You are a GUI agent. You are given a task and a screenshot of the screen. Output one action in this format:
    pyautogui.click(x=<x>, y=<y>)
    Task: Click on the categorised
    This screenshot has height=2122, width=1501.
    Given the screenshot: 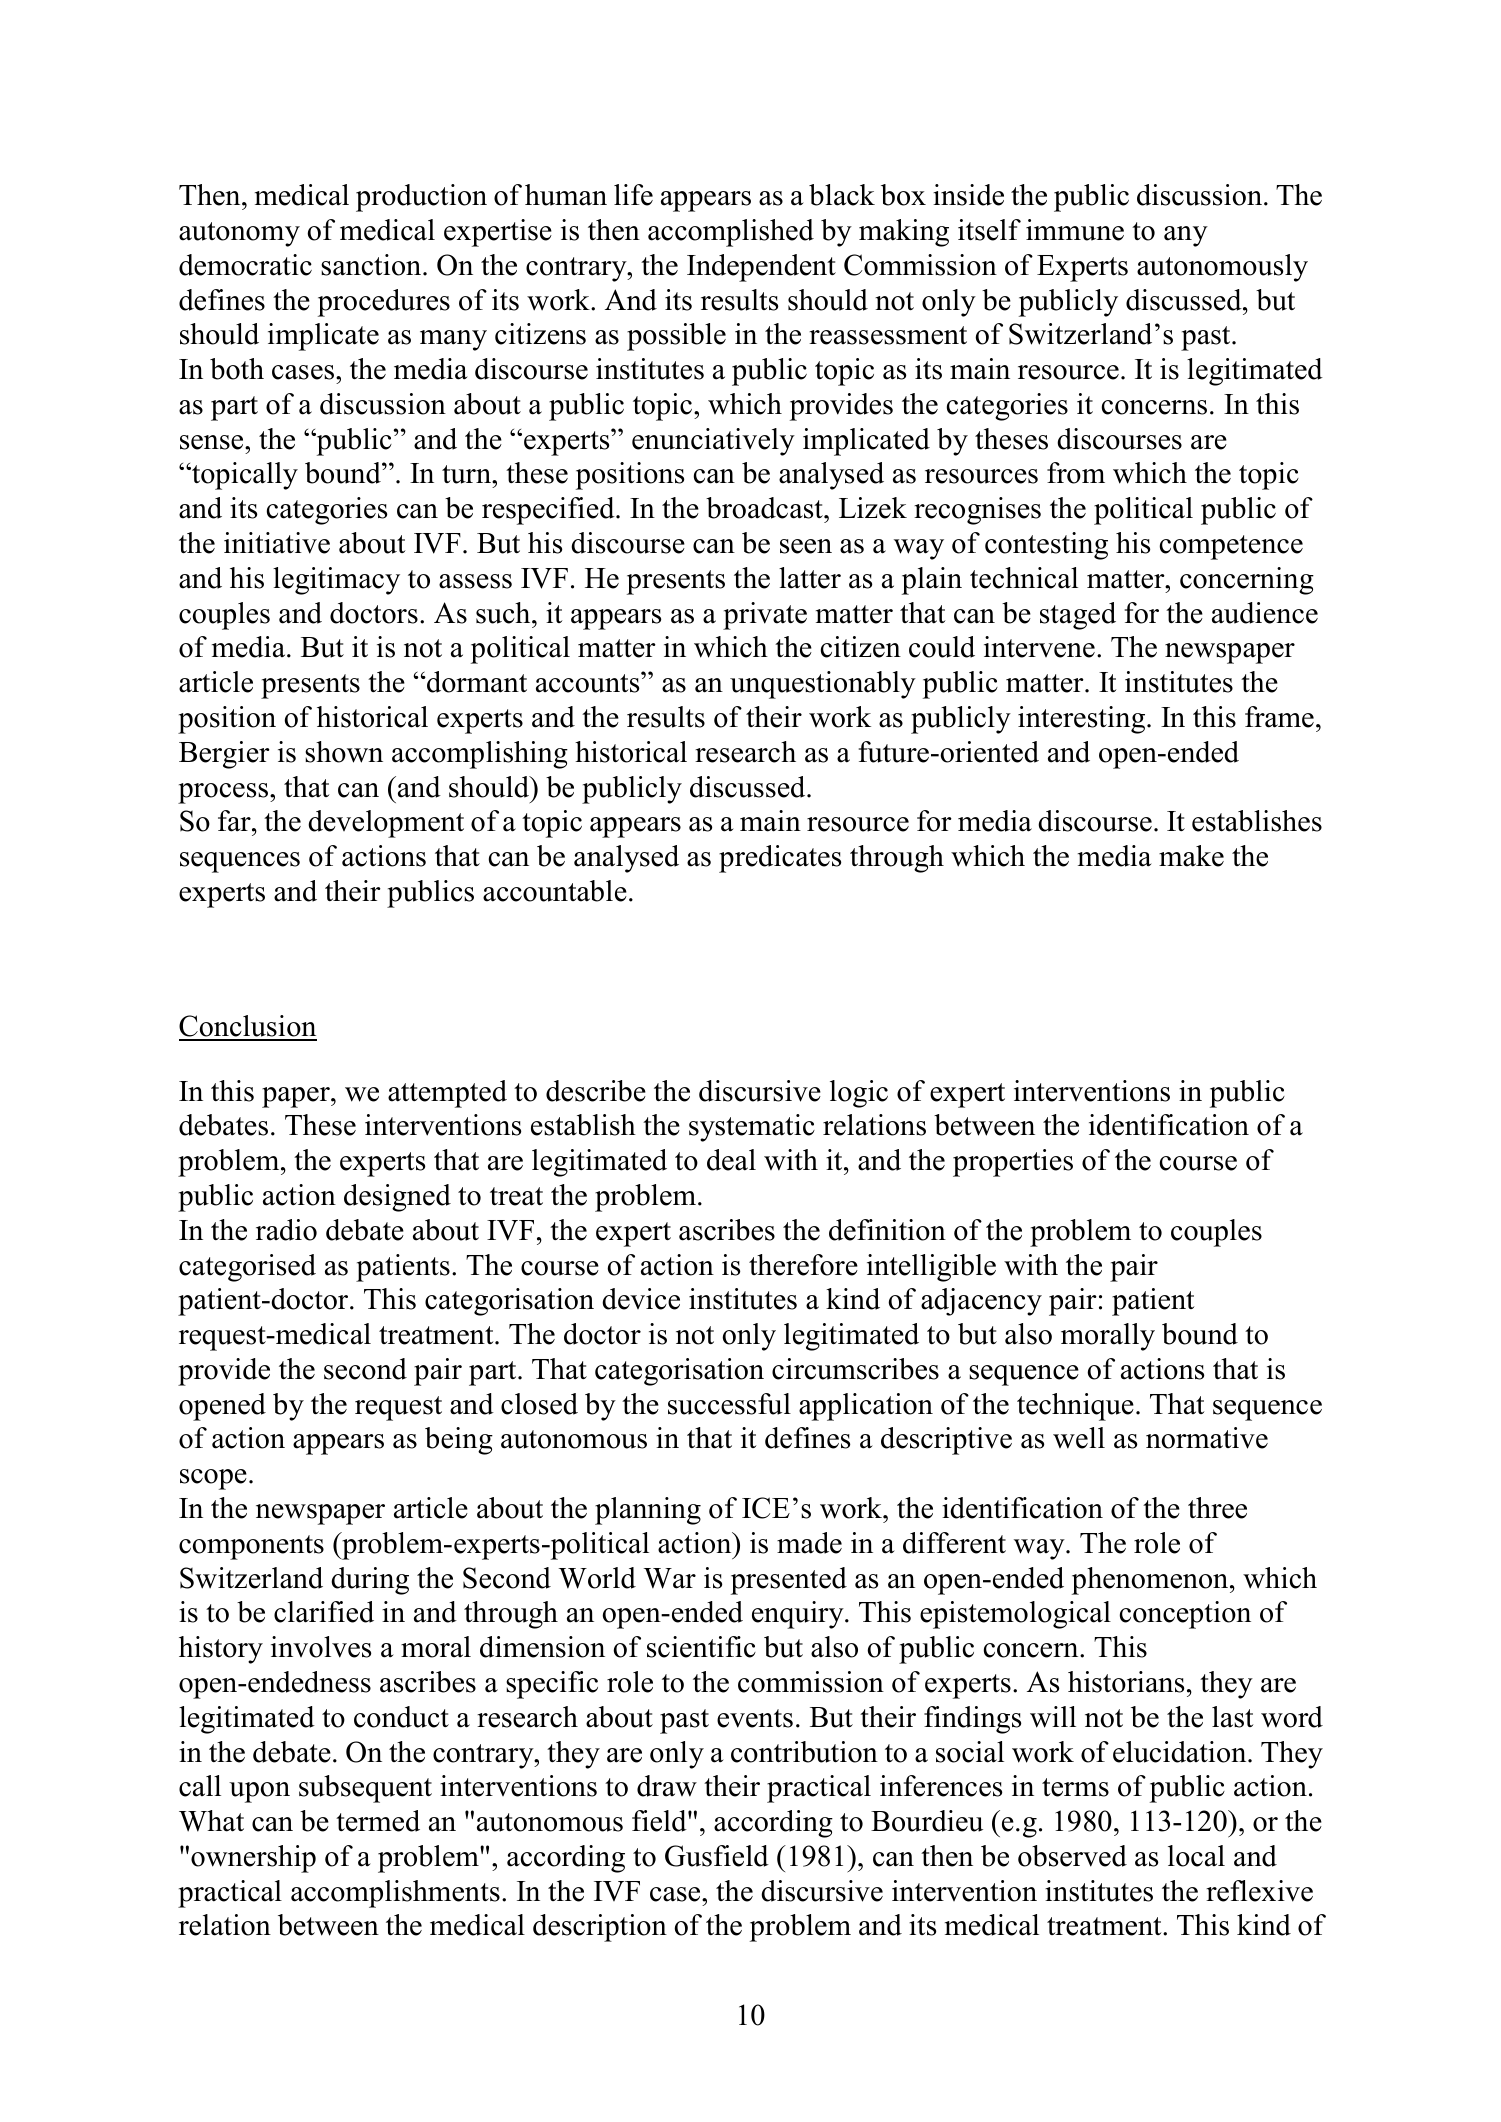 What is the action you would take?
    pyautogui.click(x=247, y=1268)
